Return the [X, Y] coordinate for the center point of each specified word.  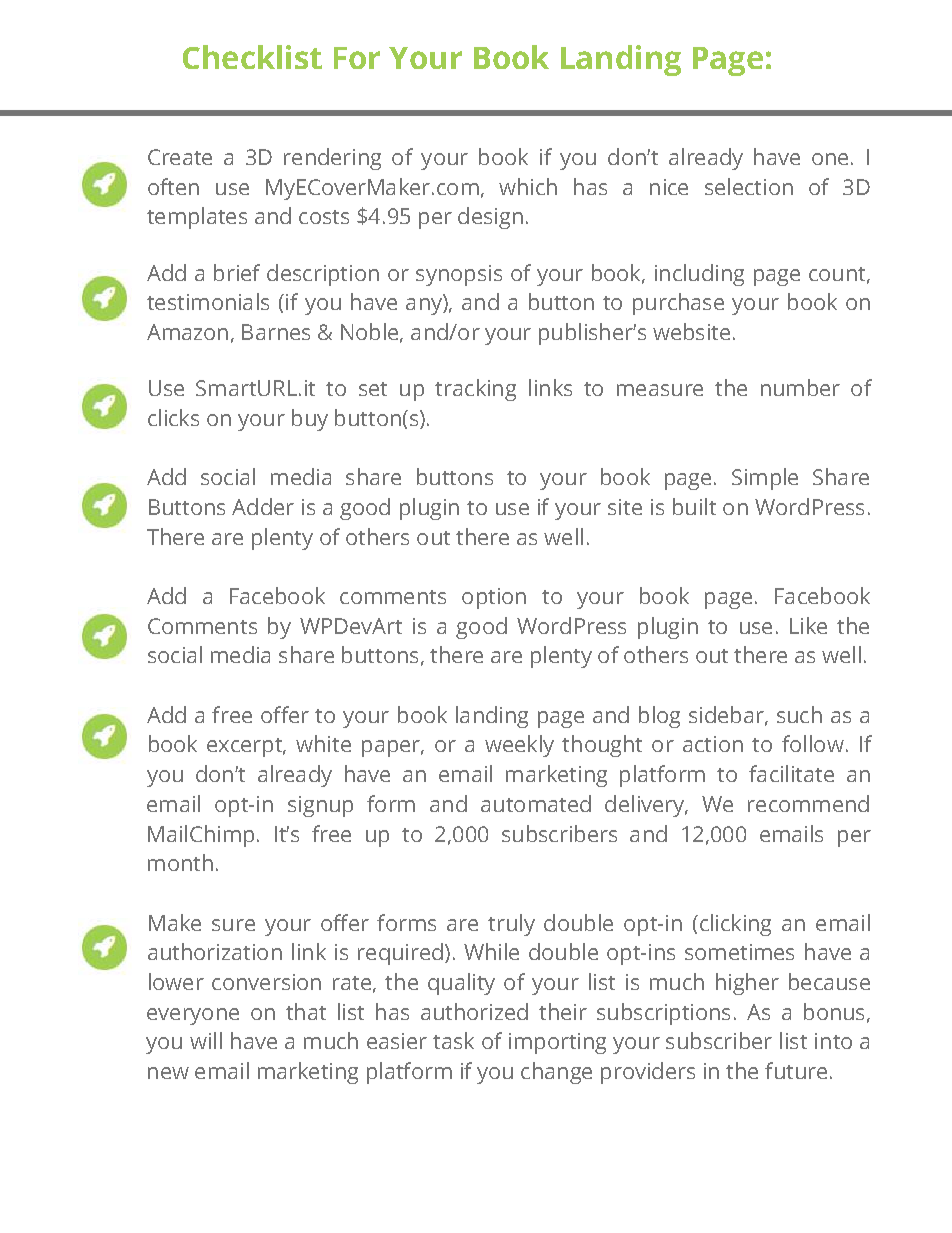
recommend [808, 803]
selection [749, 186]
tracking [475, 390]
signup [320, 806]
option [494, 598]
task [453, 1040]
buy [310, 420]
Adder [263, 506]
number [800, 387]
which [528, 186]
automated [536, 803]
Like [808, 625]
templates [197, 218]
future [796, 1070]
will [206, 1040]
